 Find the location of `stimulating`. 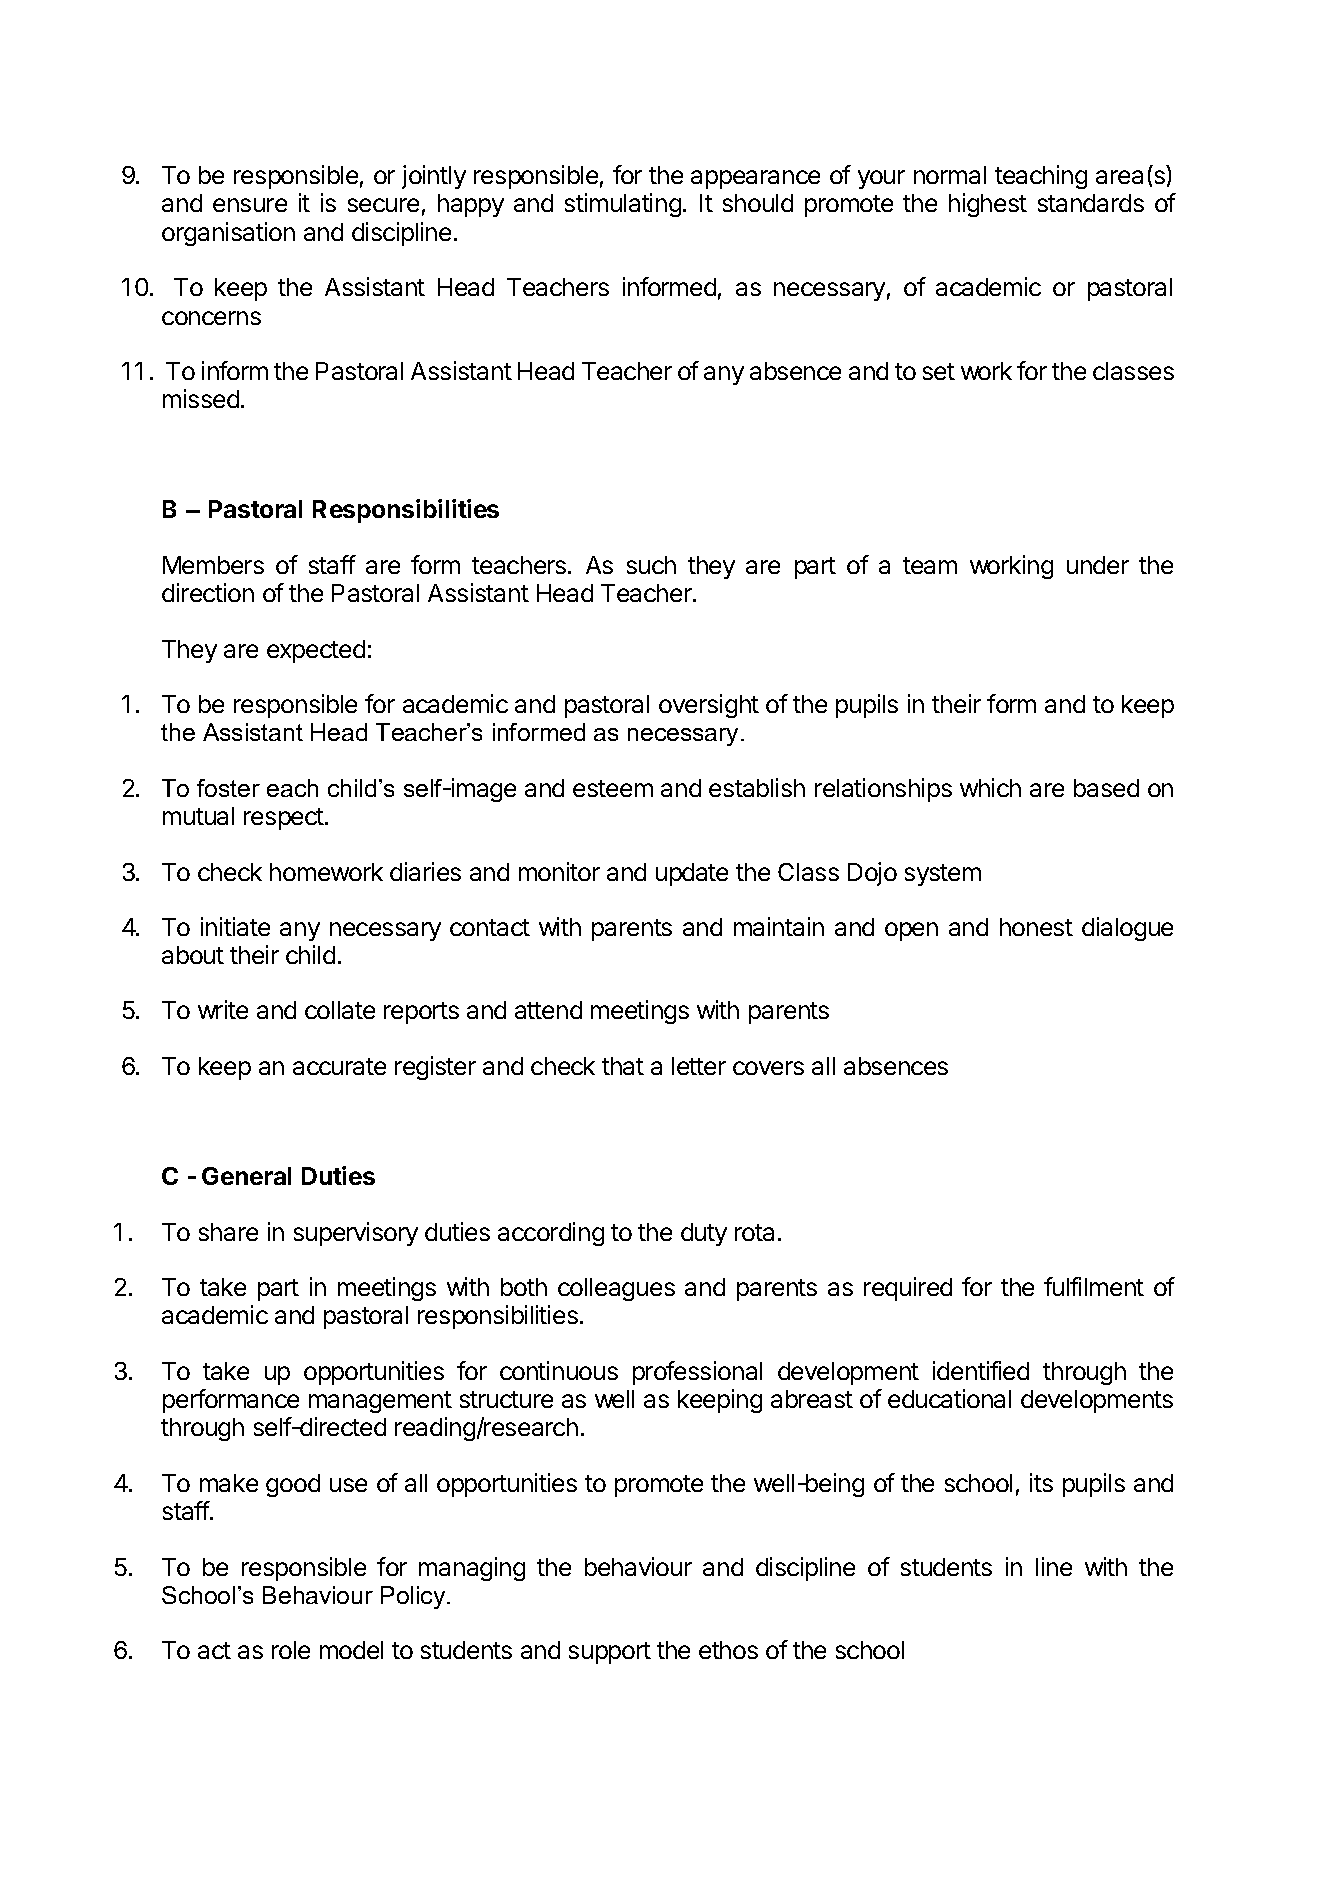

stimulating is located at coordinates (623, 205).
